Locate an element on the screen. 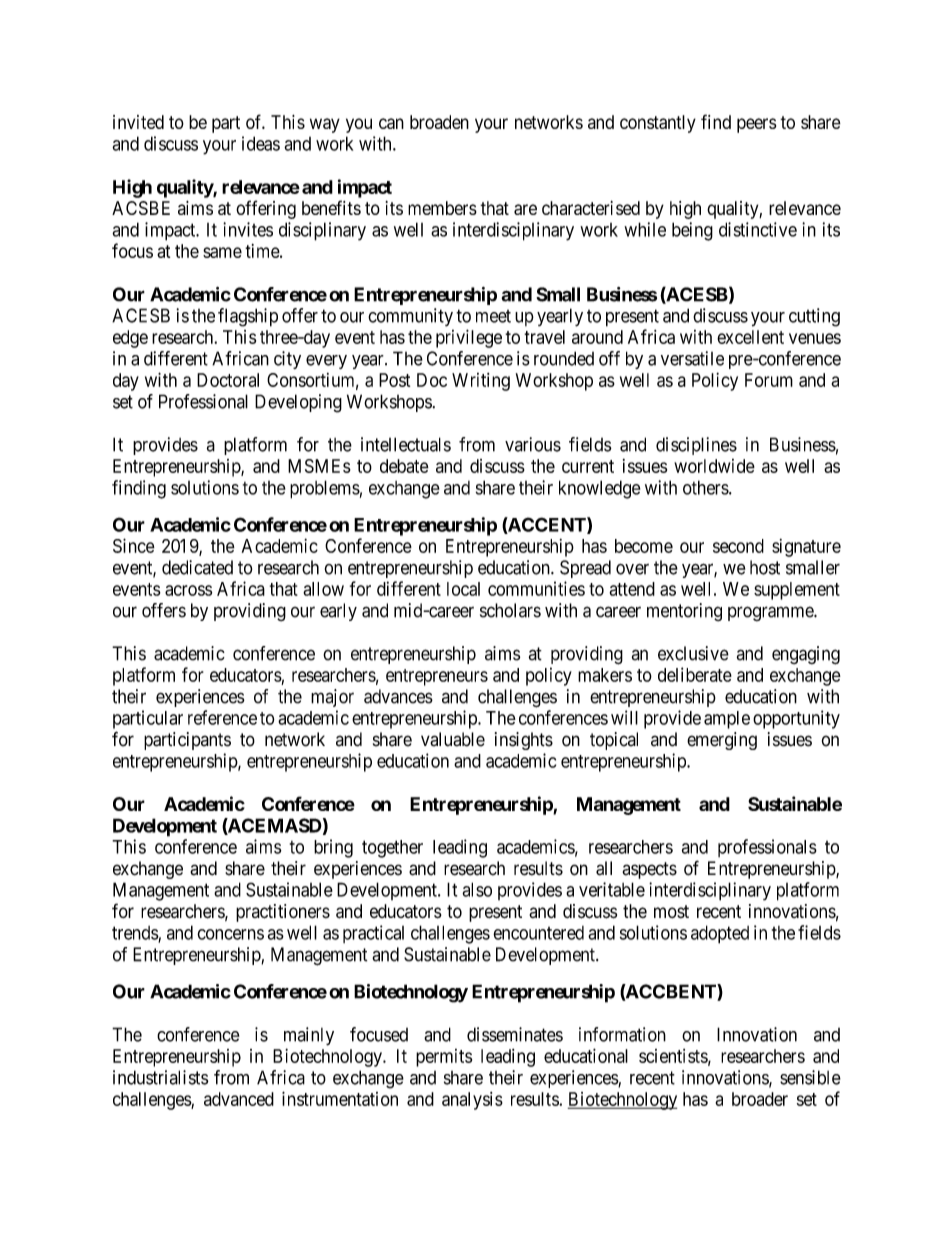 The height and width of the screenshot is (1233, 952). various is located at coordinates (533, 444).
